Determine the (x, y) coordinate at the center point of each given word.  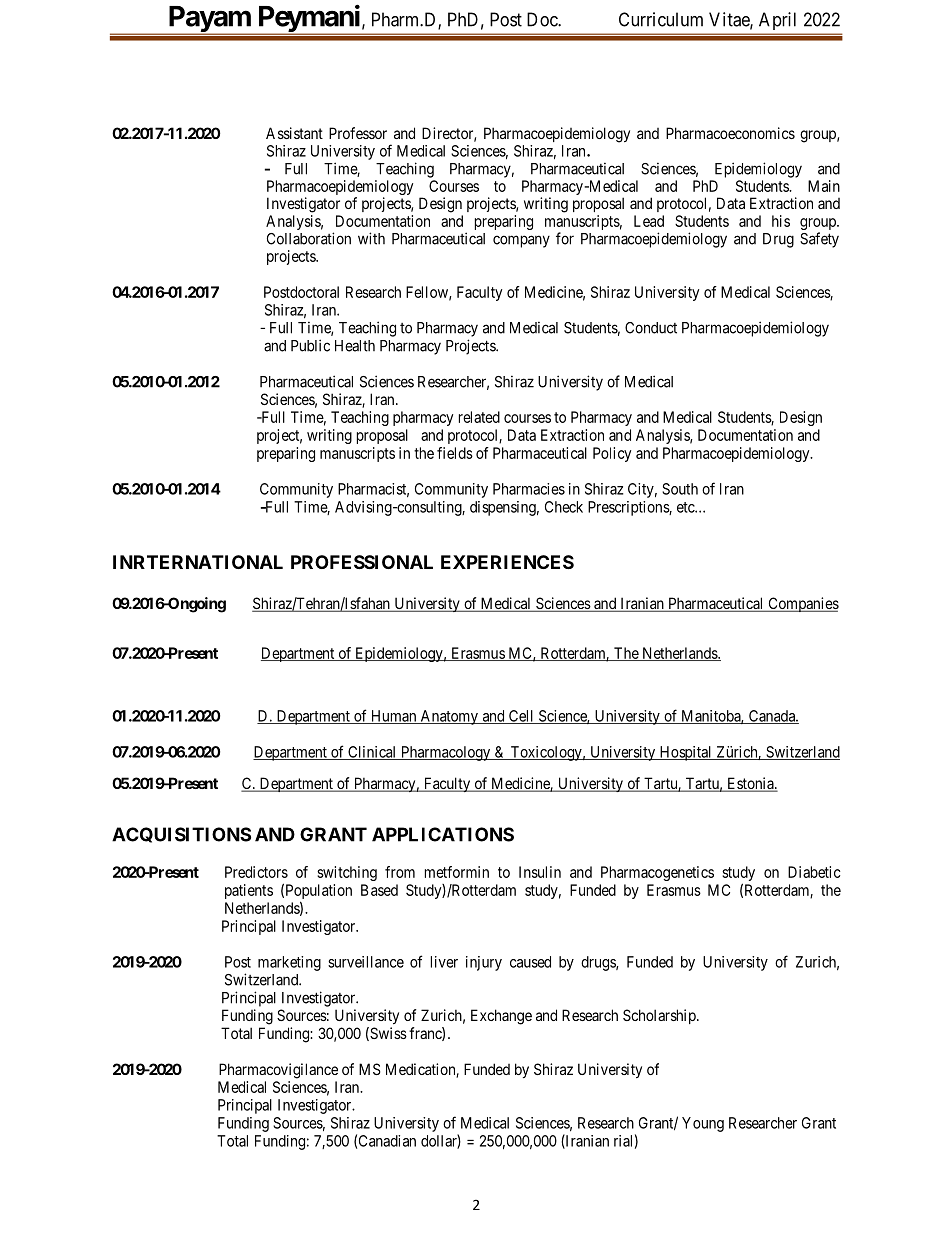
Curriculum (661, 19)
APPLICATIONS (443, 834)
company (521, 241)
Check (564, 507)
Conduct (651, 328)
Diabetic (814, 872)
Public (310, 345)
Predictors (256, 872)
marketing (289, 963)
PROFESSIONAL (362, 562)
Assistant (294, 133)
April (777, 21)
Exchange (501, 1017)
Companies (802, 604)
